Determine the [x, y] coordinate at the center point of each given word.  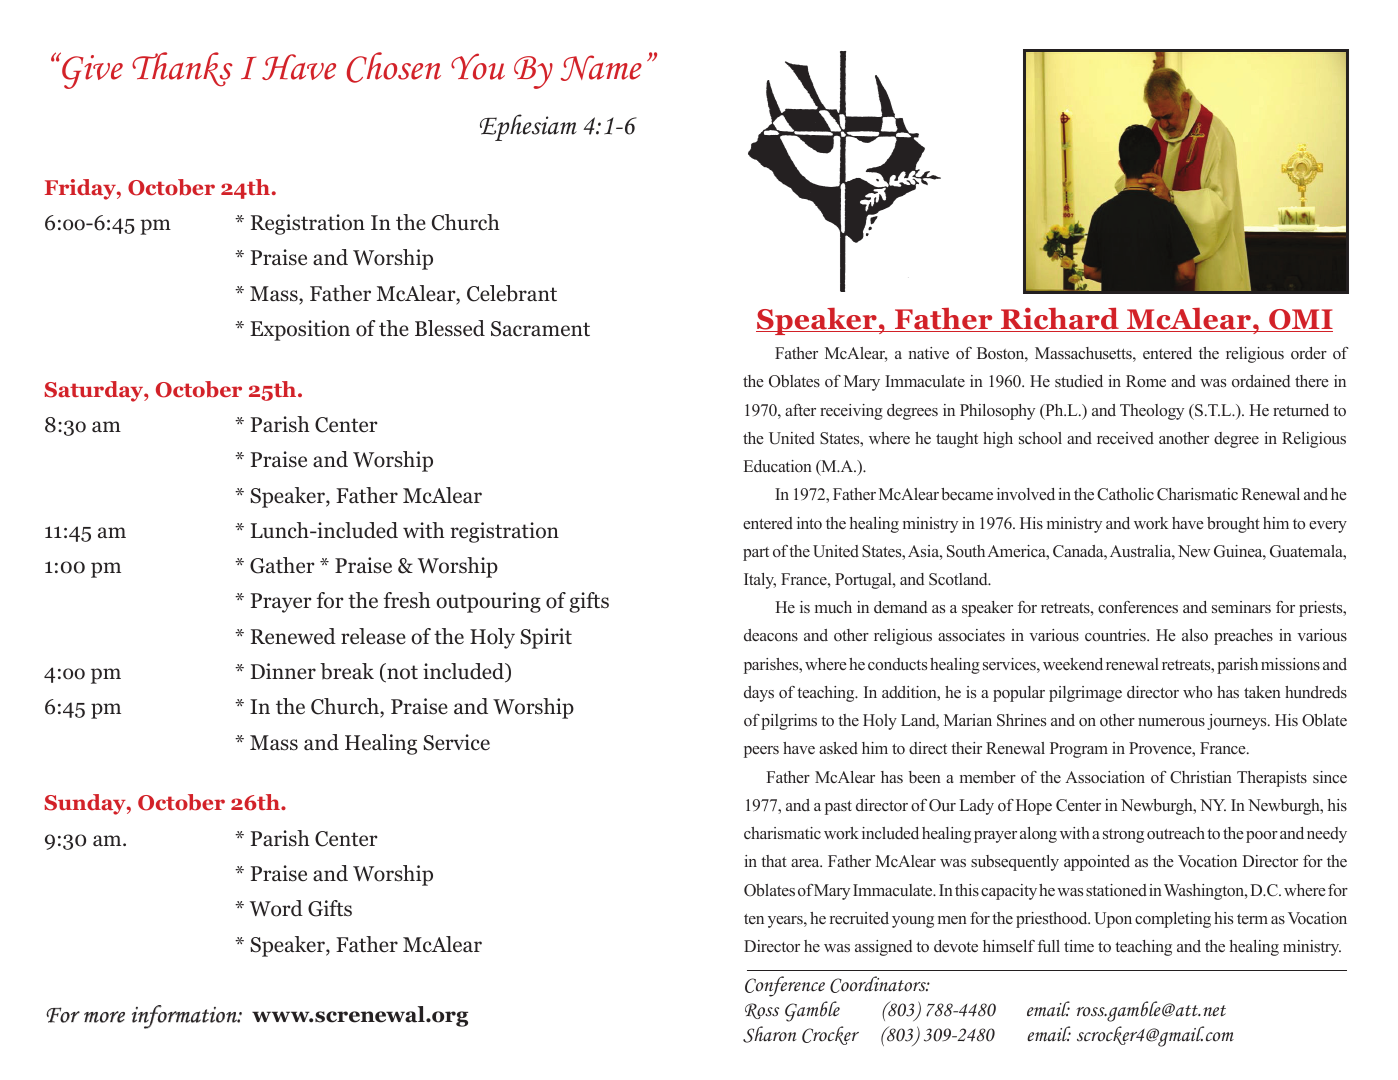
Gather [282, 565]
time [1079, 946]
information [185, 1017]
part [756, 554]
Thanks [182, 69]
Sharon [770, 1034]
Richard [1060, 319]
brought [1233, 525]
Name [601, 68]
